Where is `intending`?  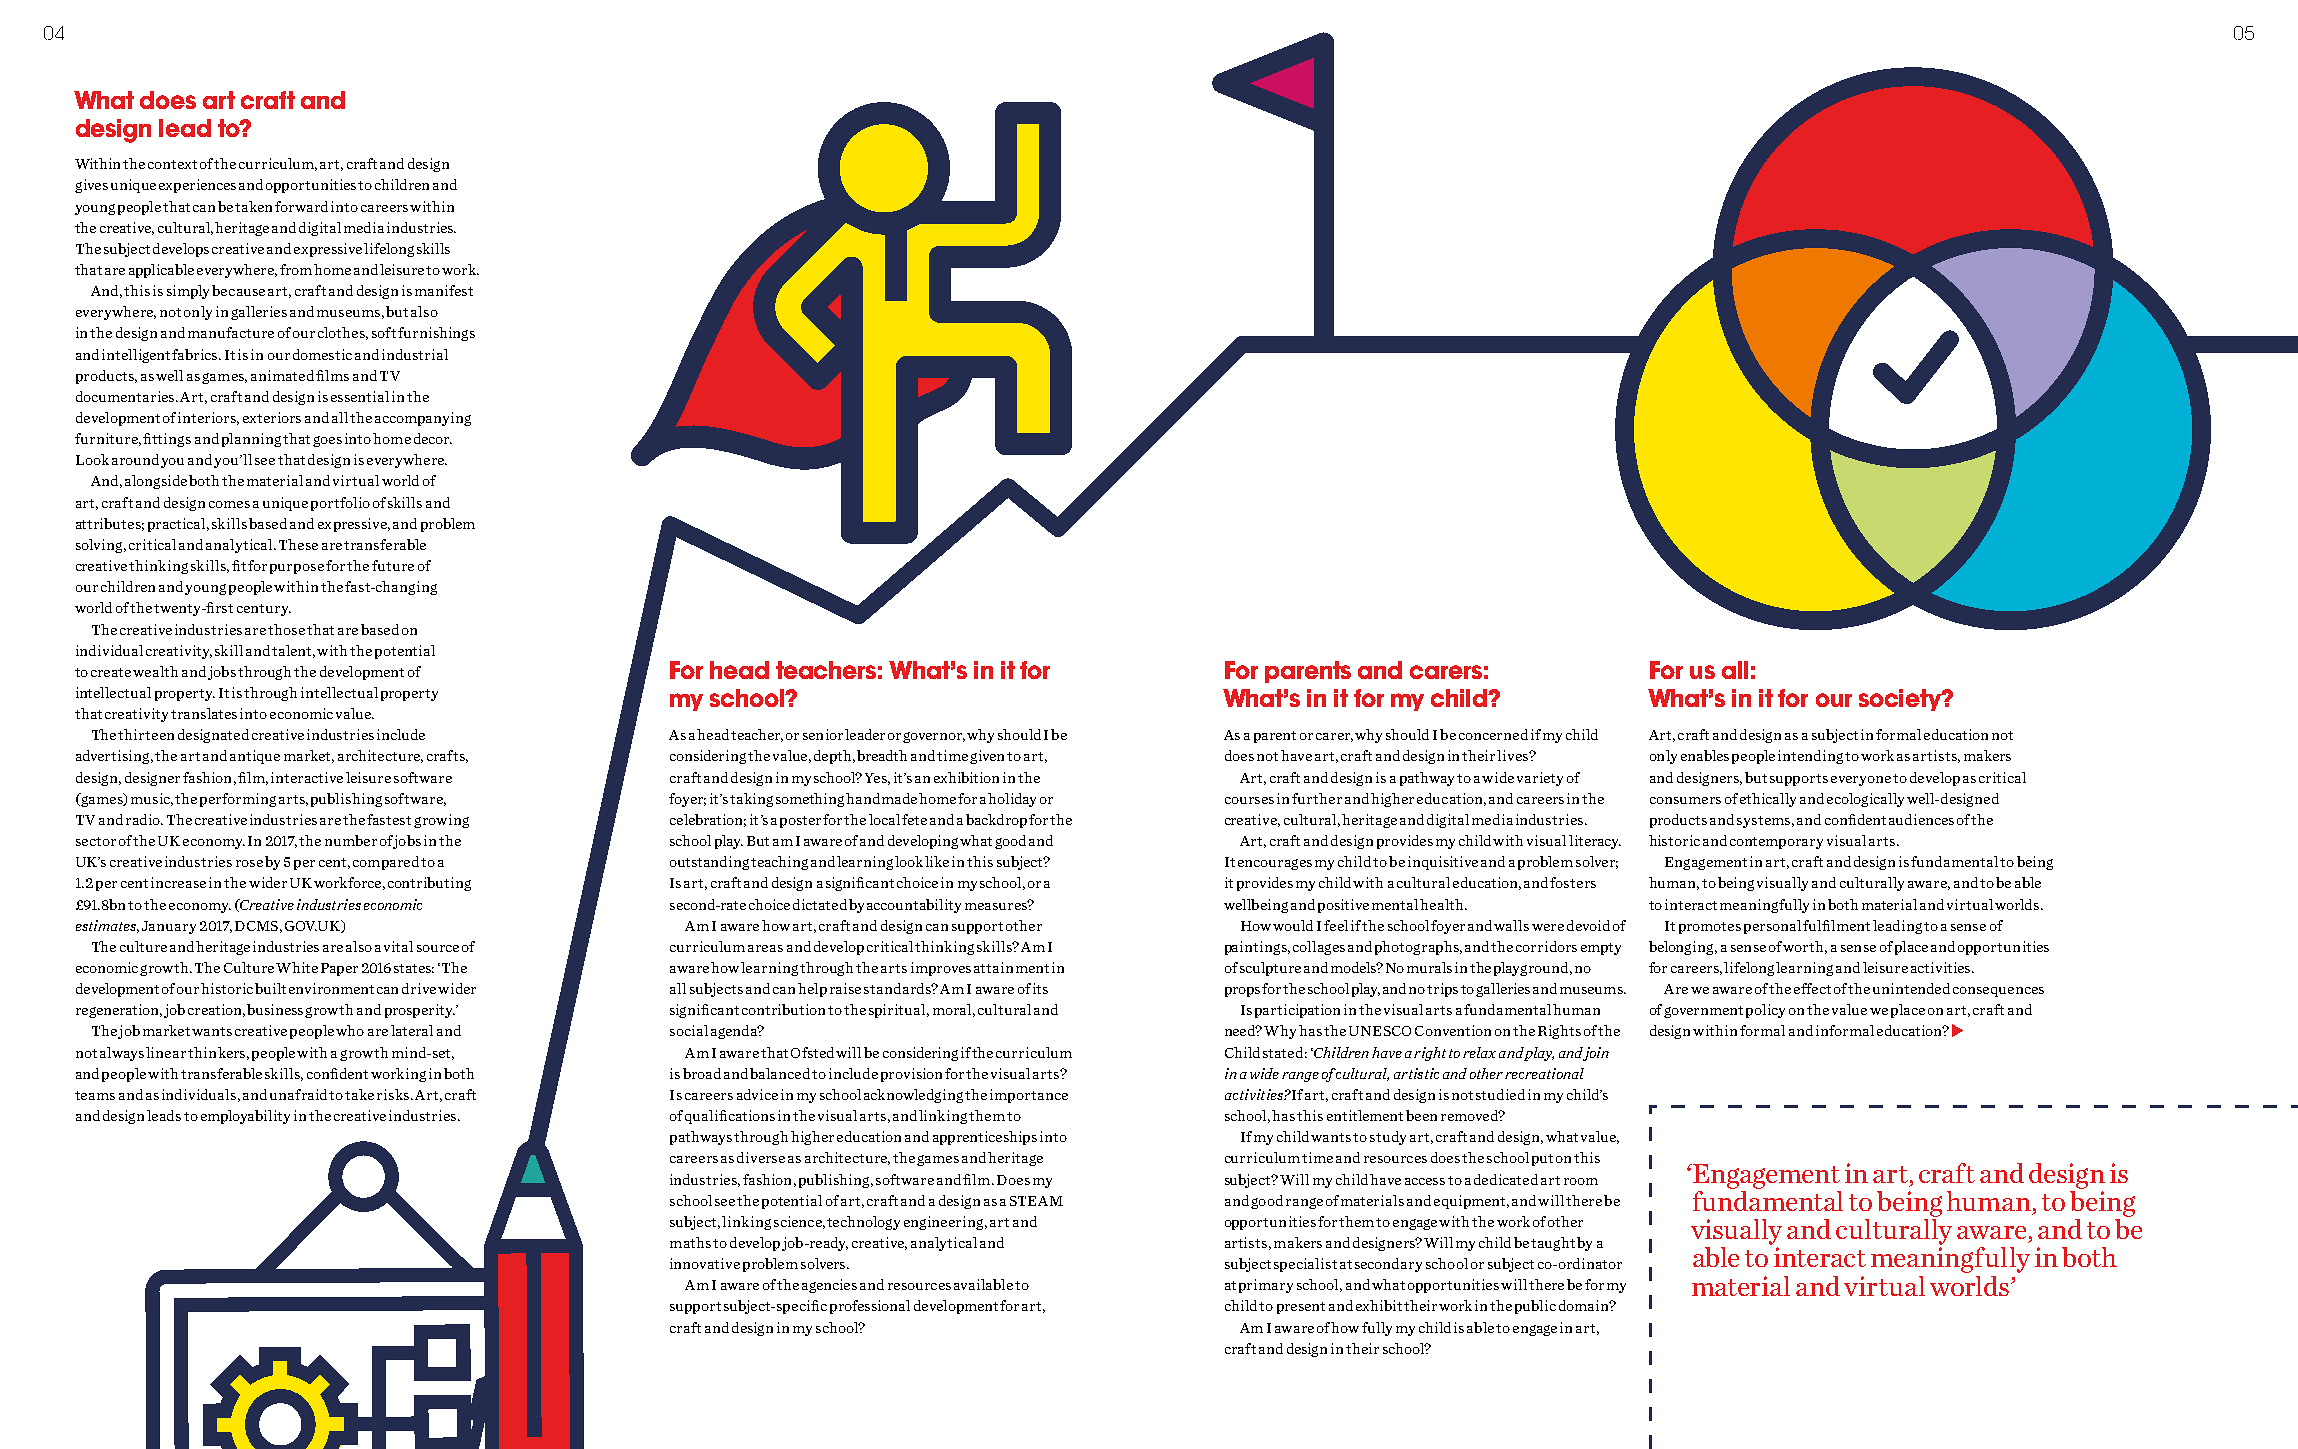 intending is located at coordinates (1810, 757).
